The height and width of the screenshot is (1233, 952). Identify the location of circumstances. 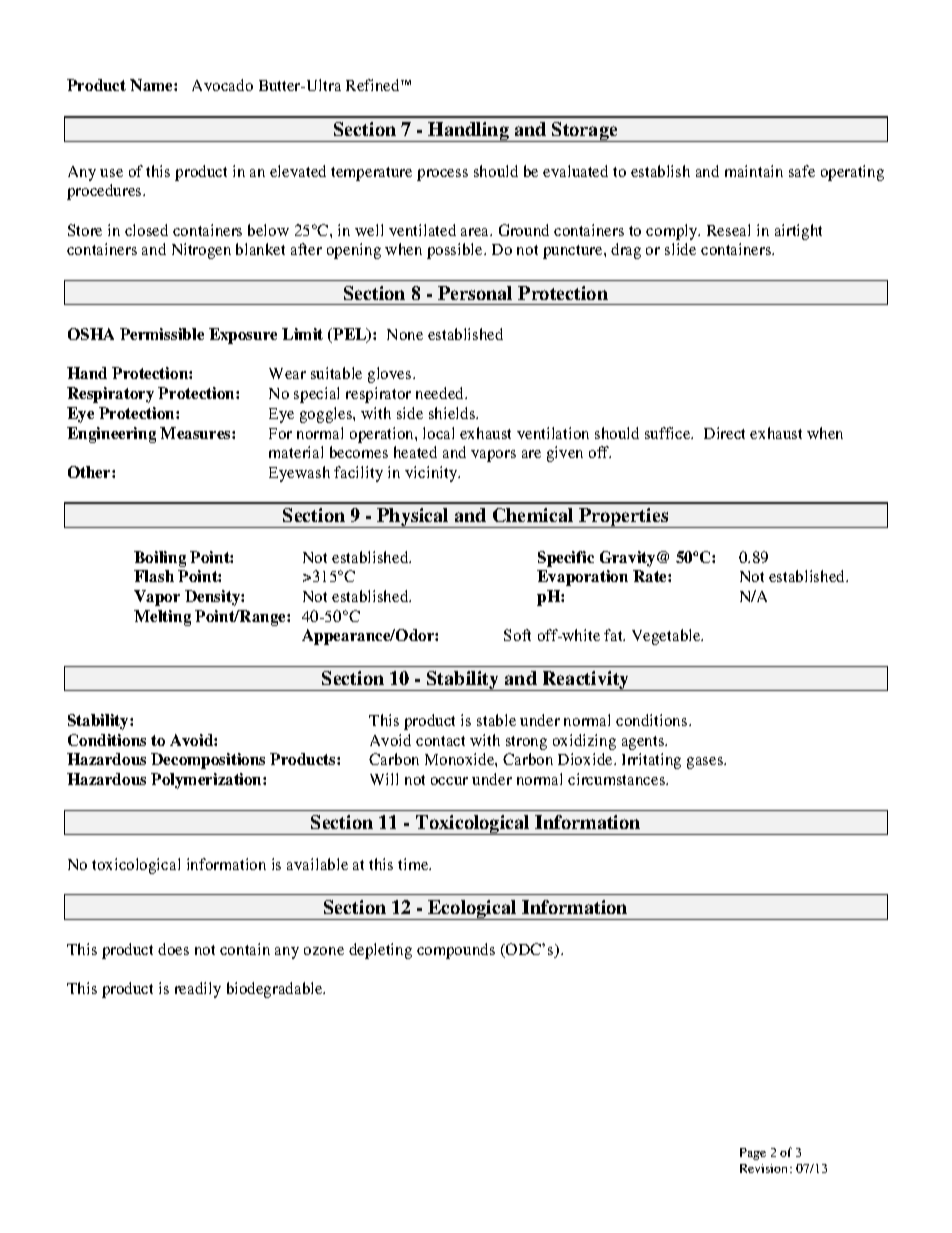
(618, 779).
